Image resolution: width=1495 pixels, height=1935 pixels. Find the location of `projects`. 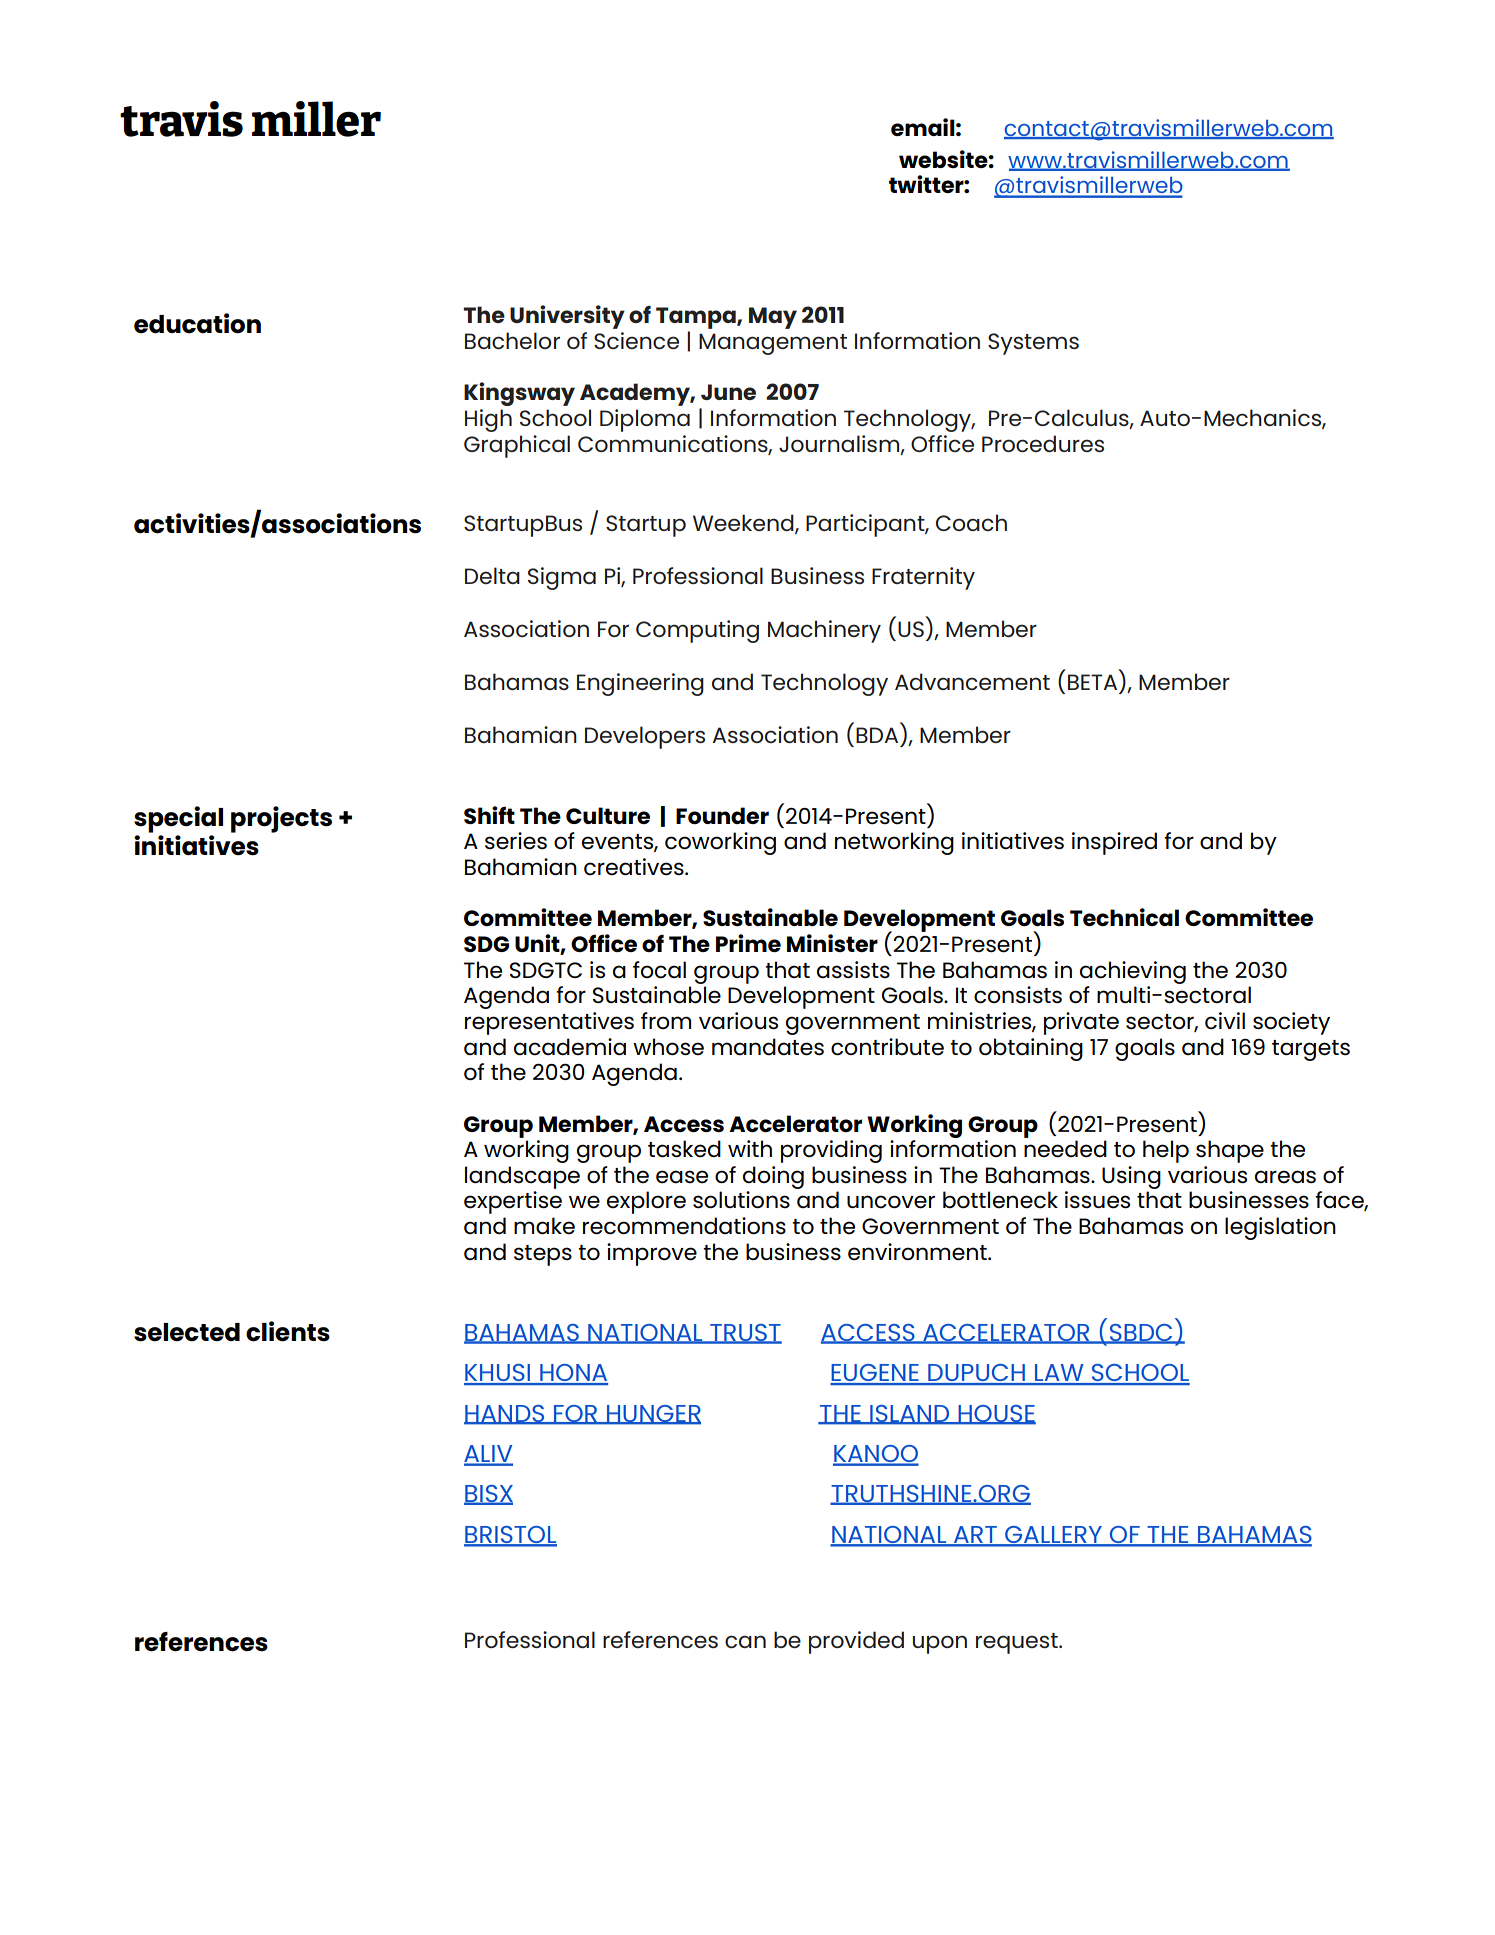

projects is located at coordinates (281, 819).
